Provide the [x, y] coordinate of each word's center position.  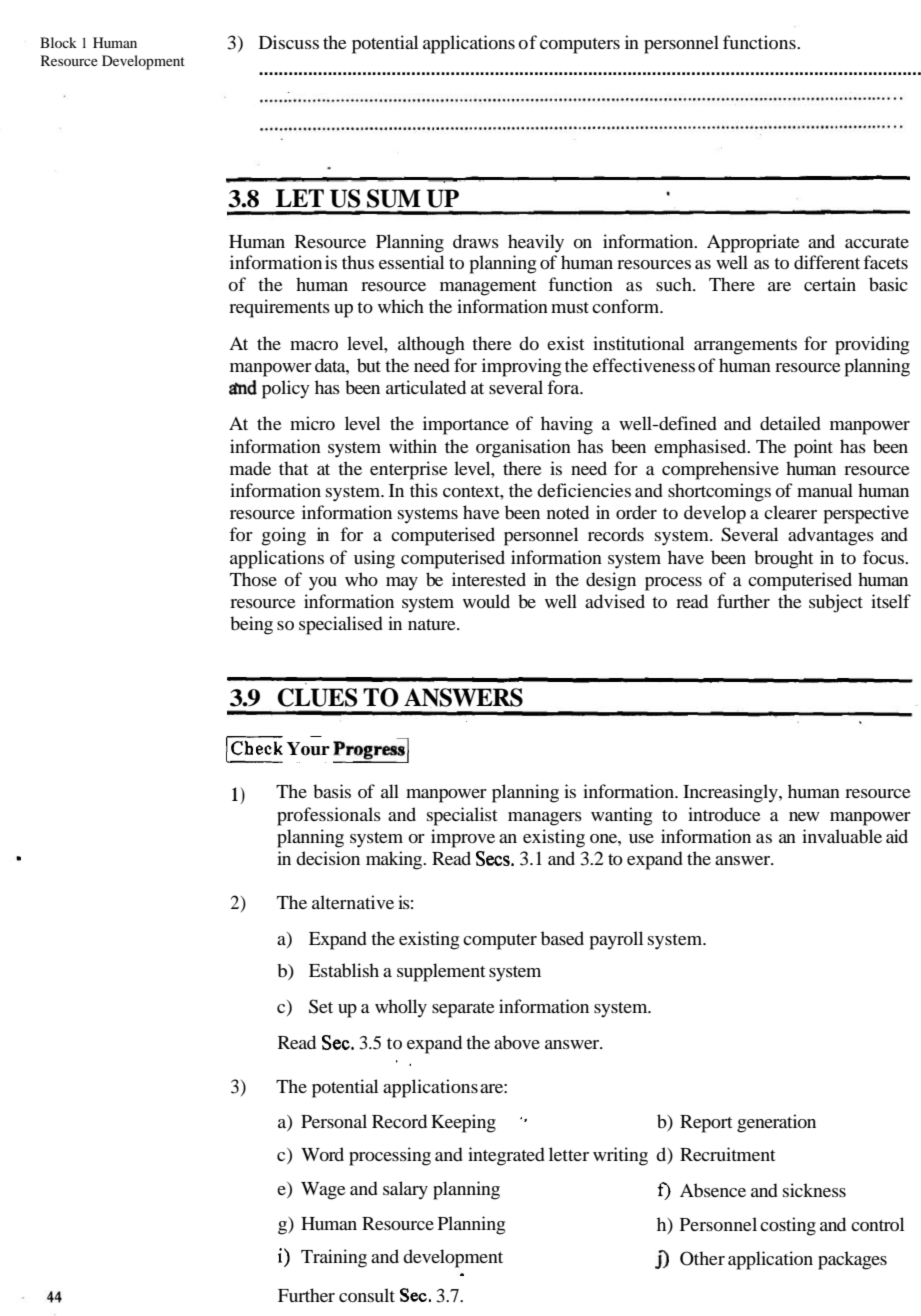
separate [463, 1010]
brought [783, 559]
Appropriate [753, 243]
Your [308, 749]
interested [489, 579]
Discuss [289, 42]
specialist [462, 816]
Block [58, 42]
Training [334, 1258]
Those [253, 579]
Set [321, 1006]
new [804, 816]
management [488, 288]
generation [776, 1123]
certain [830, 284]
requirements [279, 308]
